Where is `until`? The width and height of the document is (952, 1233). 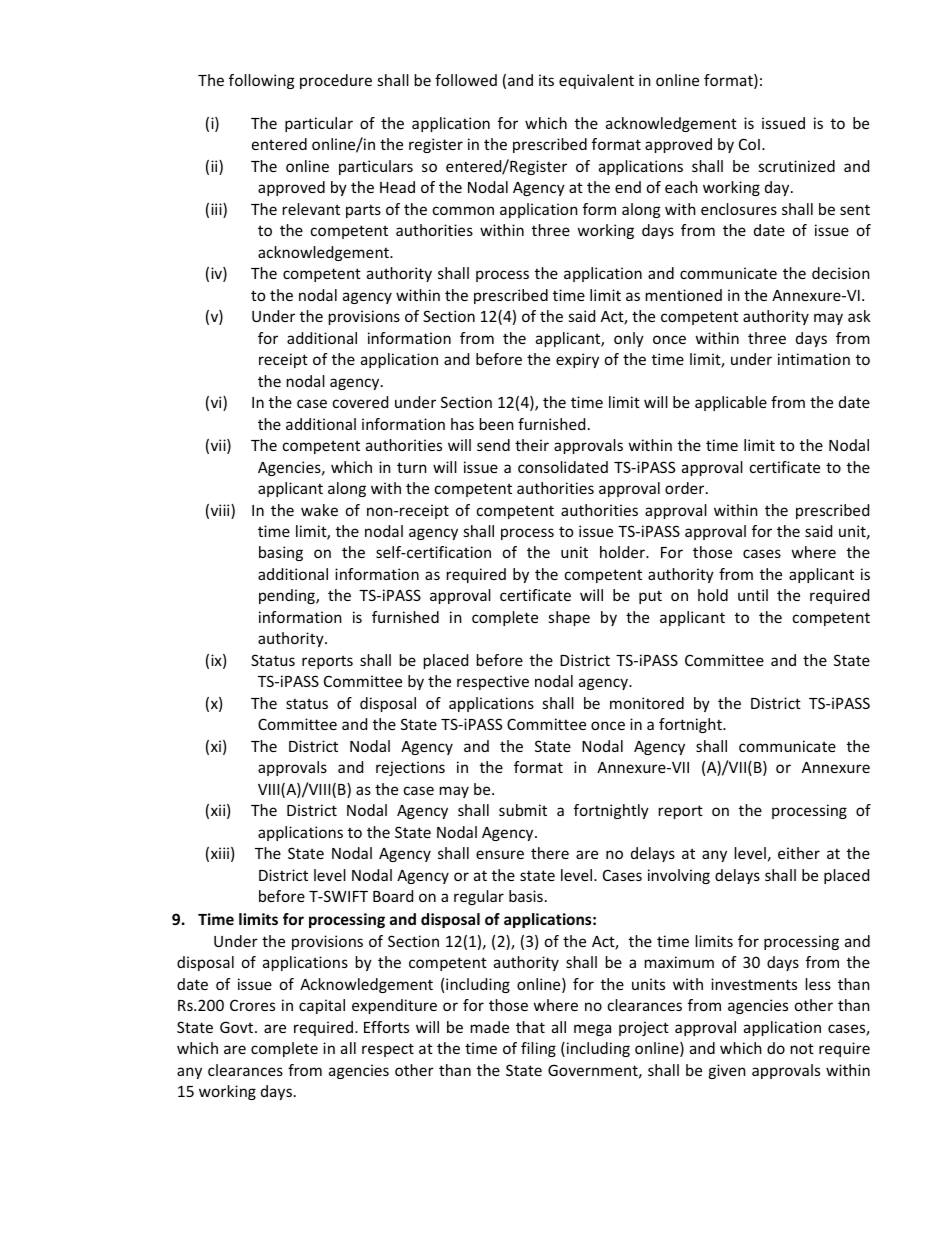
until is located at coordinates (753, 595).
